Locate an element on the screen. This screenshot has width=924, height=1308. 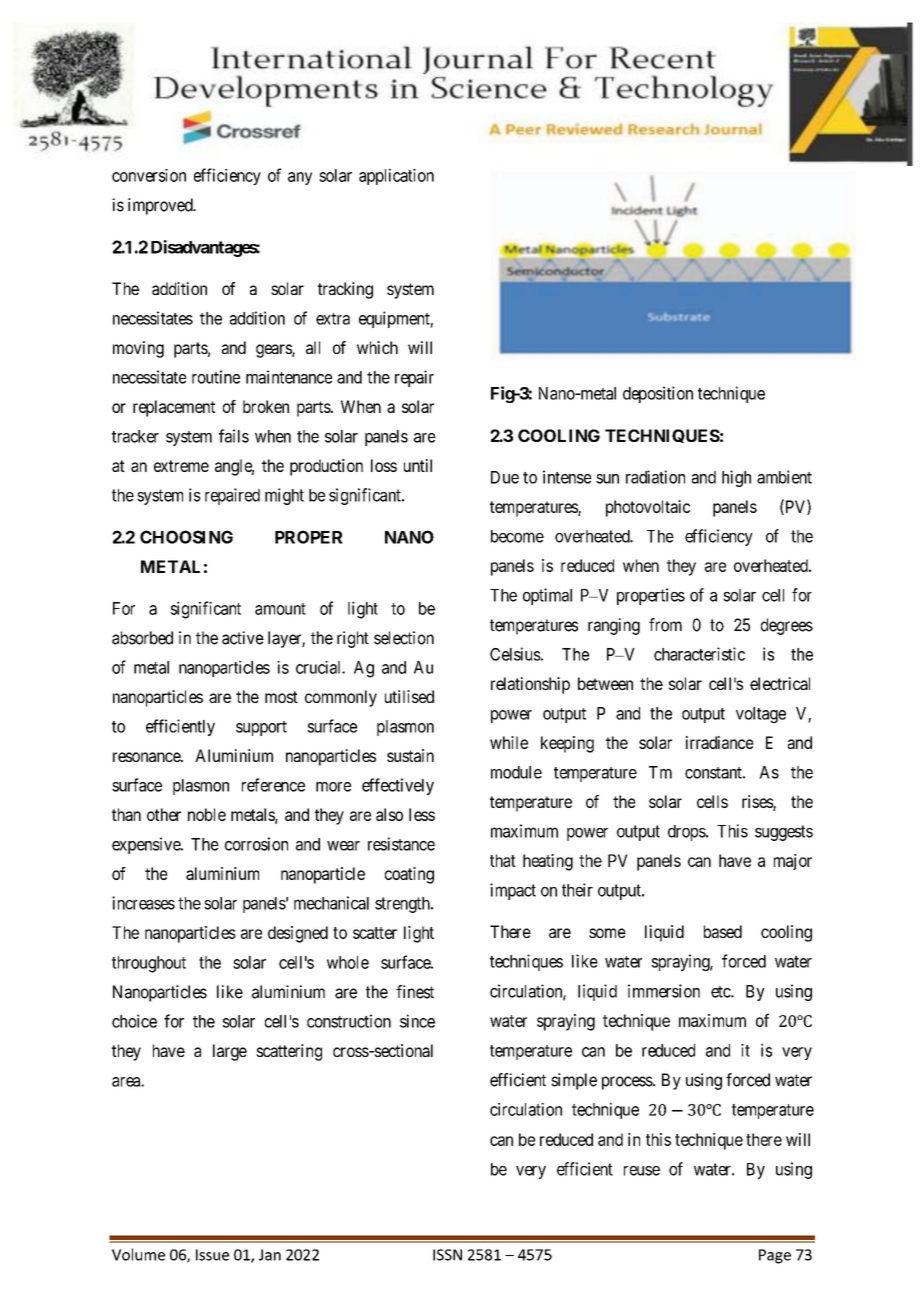
irradiance is located at coordinates (720, 742).
